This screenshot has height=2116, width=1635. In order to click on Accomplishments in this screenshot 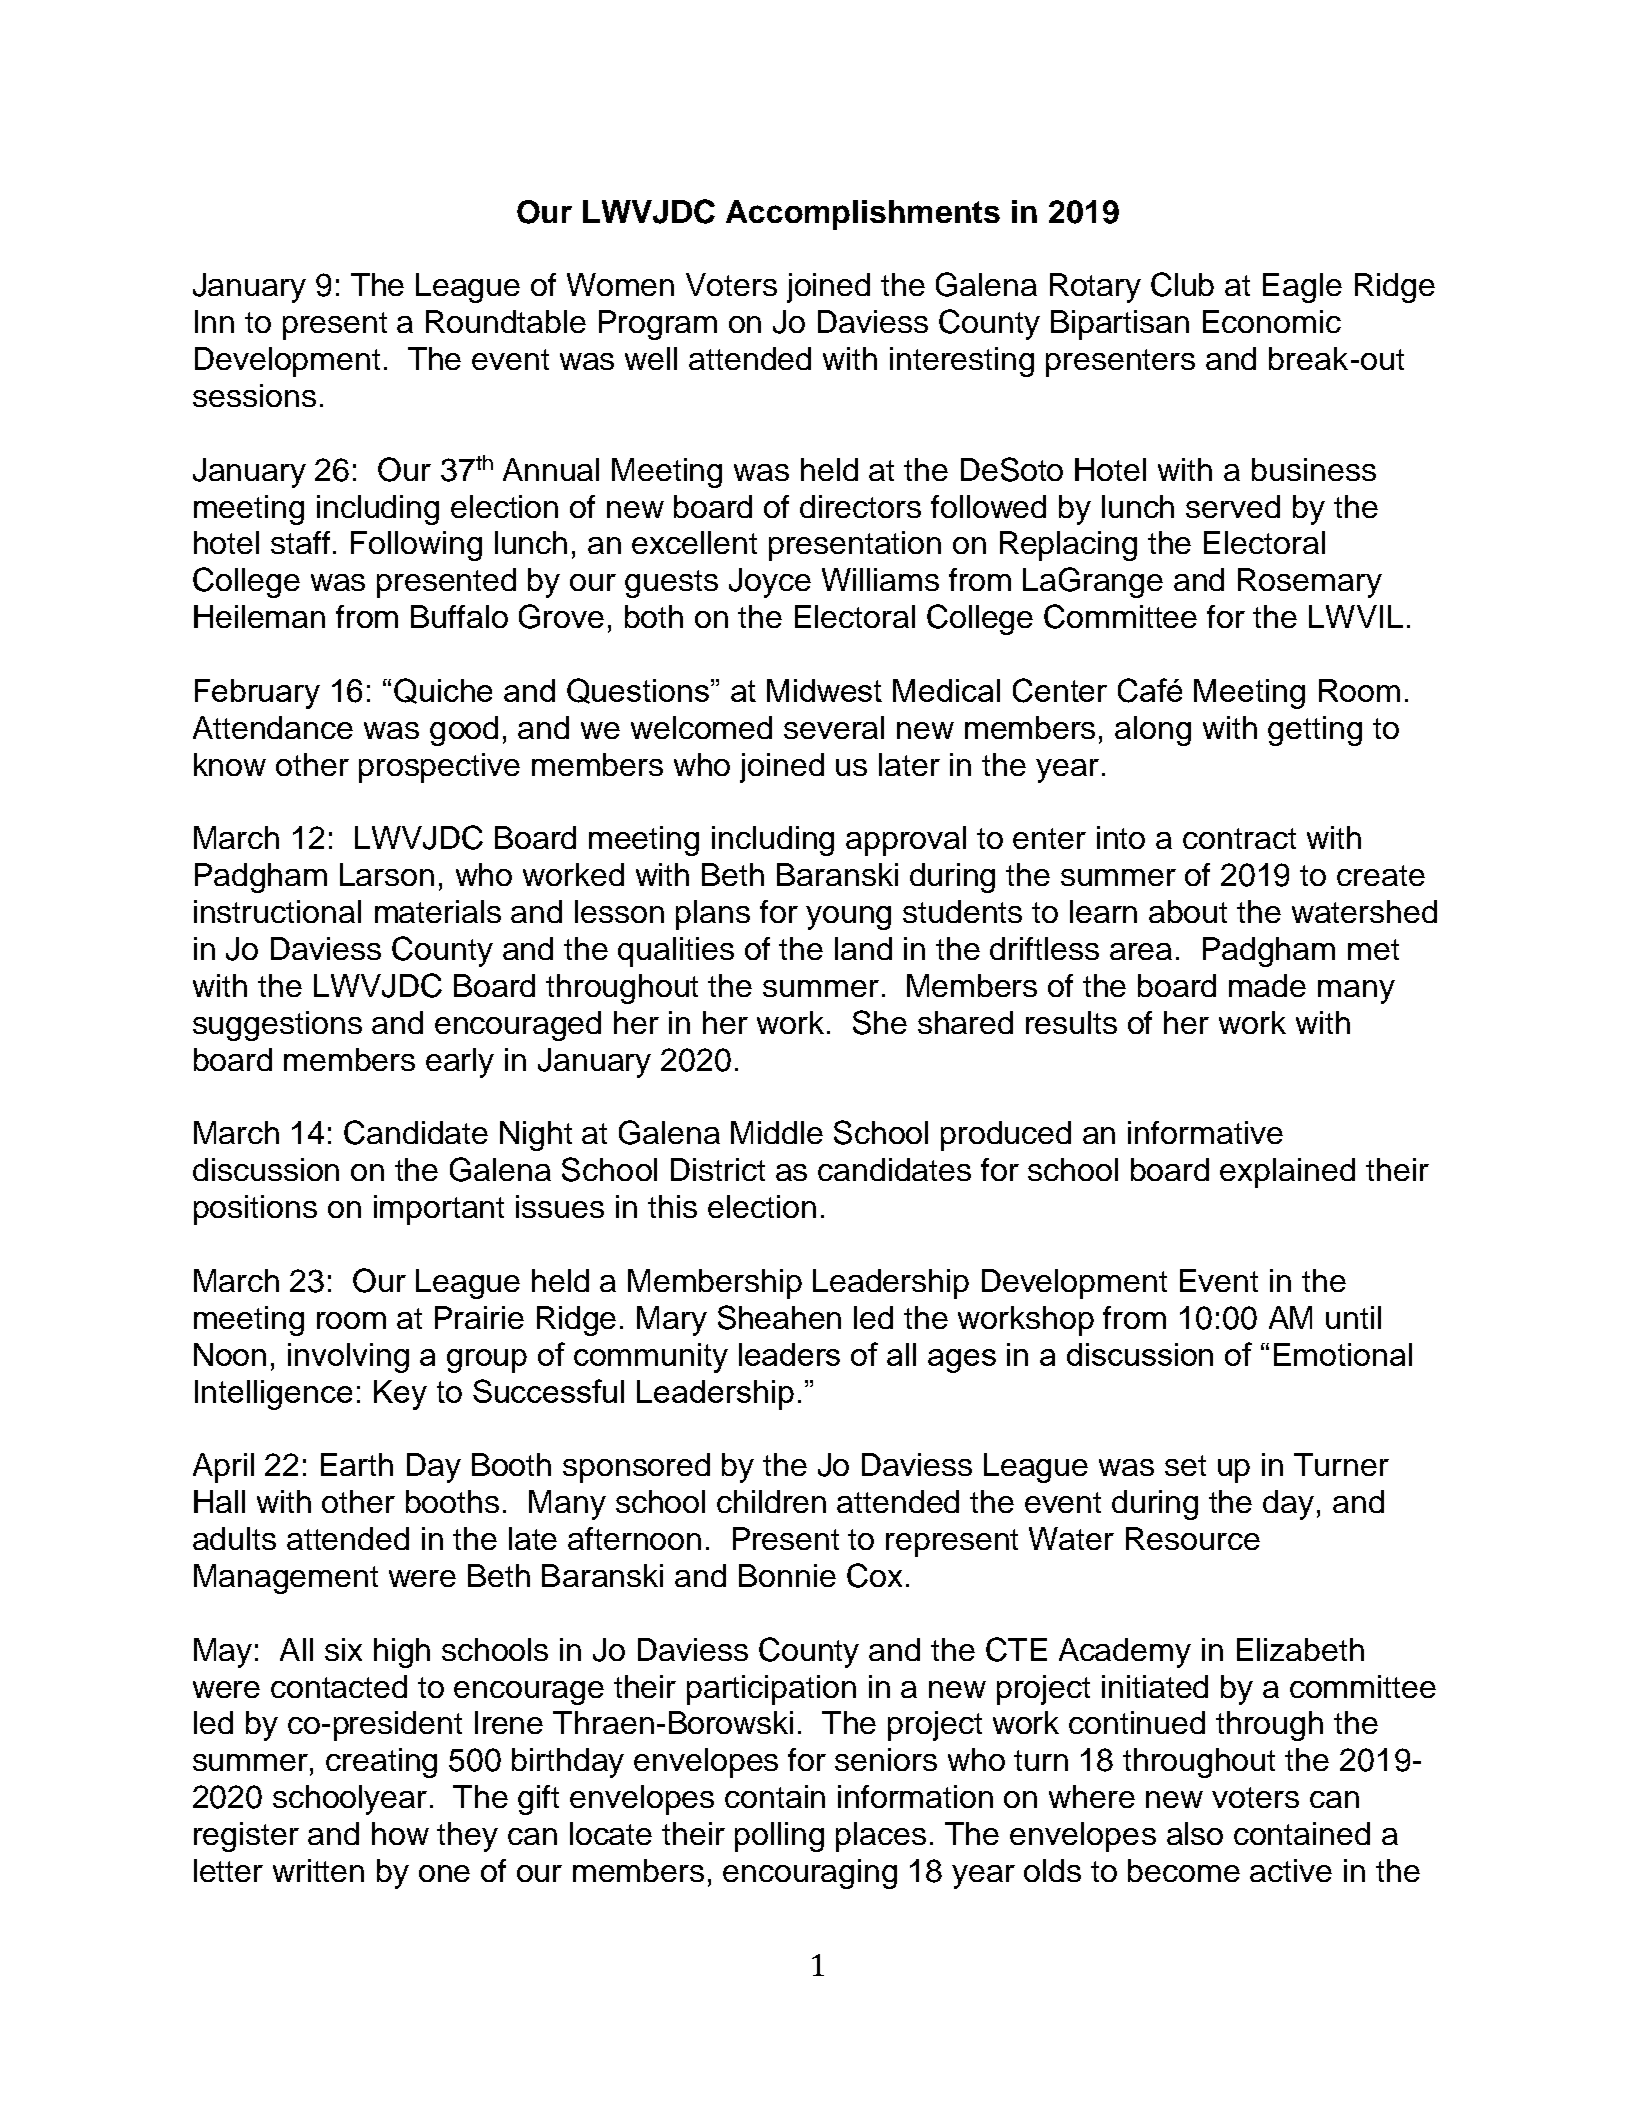, I will do `click(863, 215)`.
